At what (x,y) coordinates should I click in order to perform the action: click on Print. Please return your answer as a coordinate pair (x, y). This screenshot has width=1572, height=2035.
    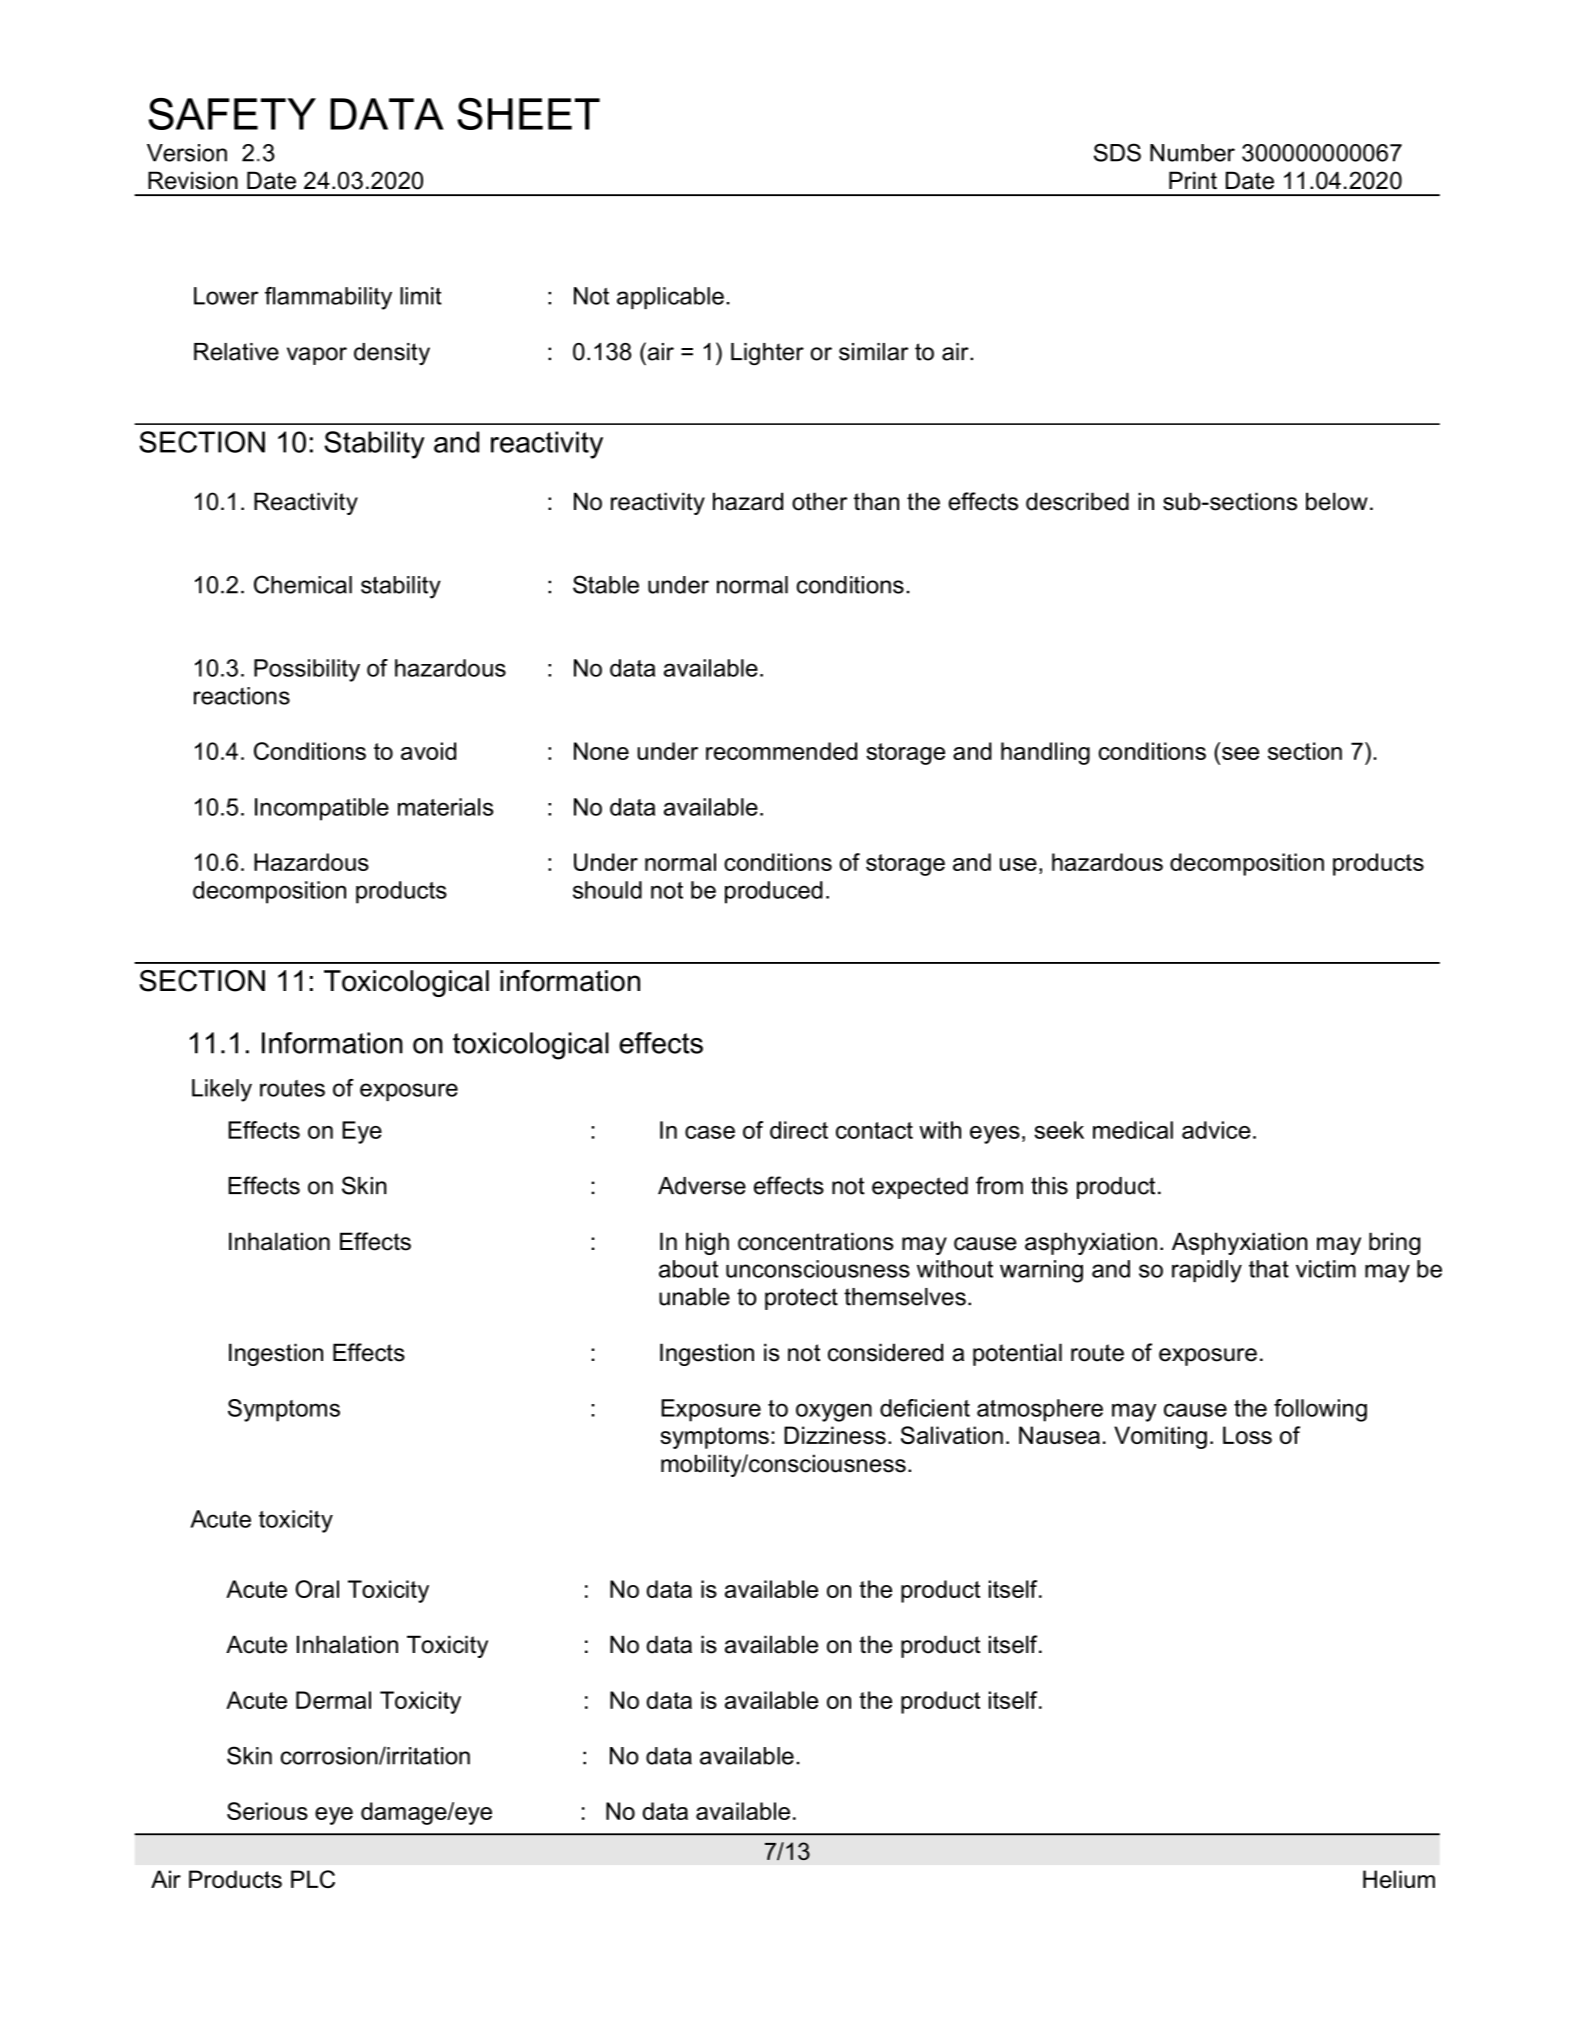
    Looking at the image, I should click on (1193, 180).
